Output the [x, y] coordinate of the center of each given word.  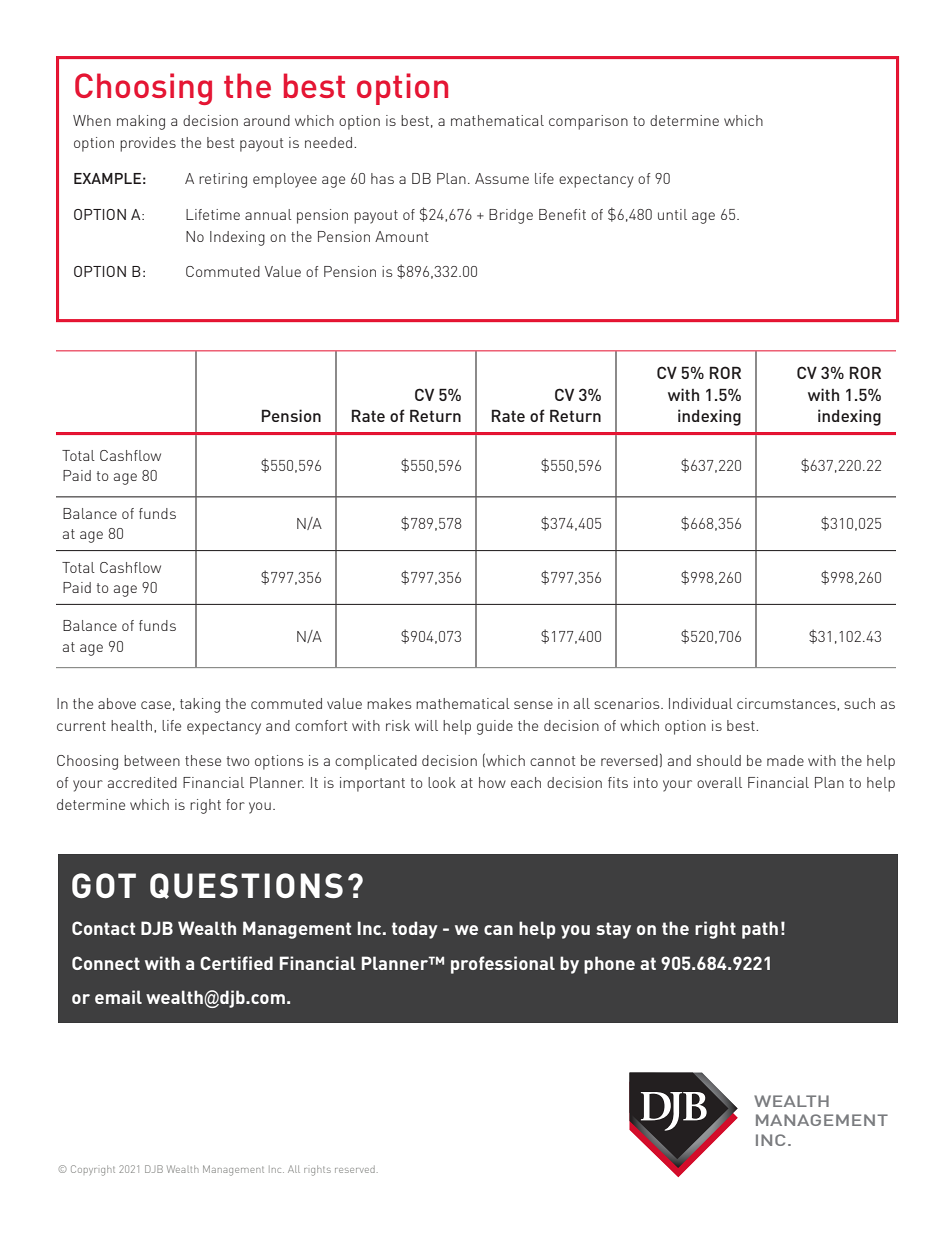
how [492, 782]
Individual [701, 703]
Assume [502, 178]
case [156, 705]
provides [148, 144]
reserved [355, 1169]
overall [719, 782]
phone [609, 965]
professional [503, 965]
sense [533, 705]
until [672, 214]
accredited [142, 782]
